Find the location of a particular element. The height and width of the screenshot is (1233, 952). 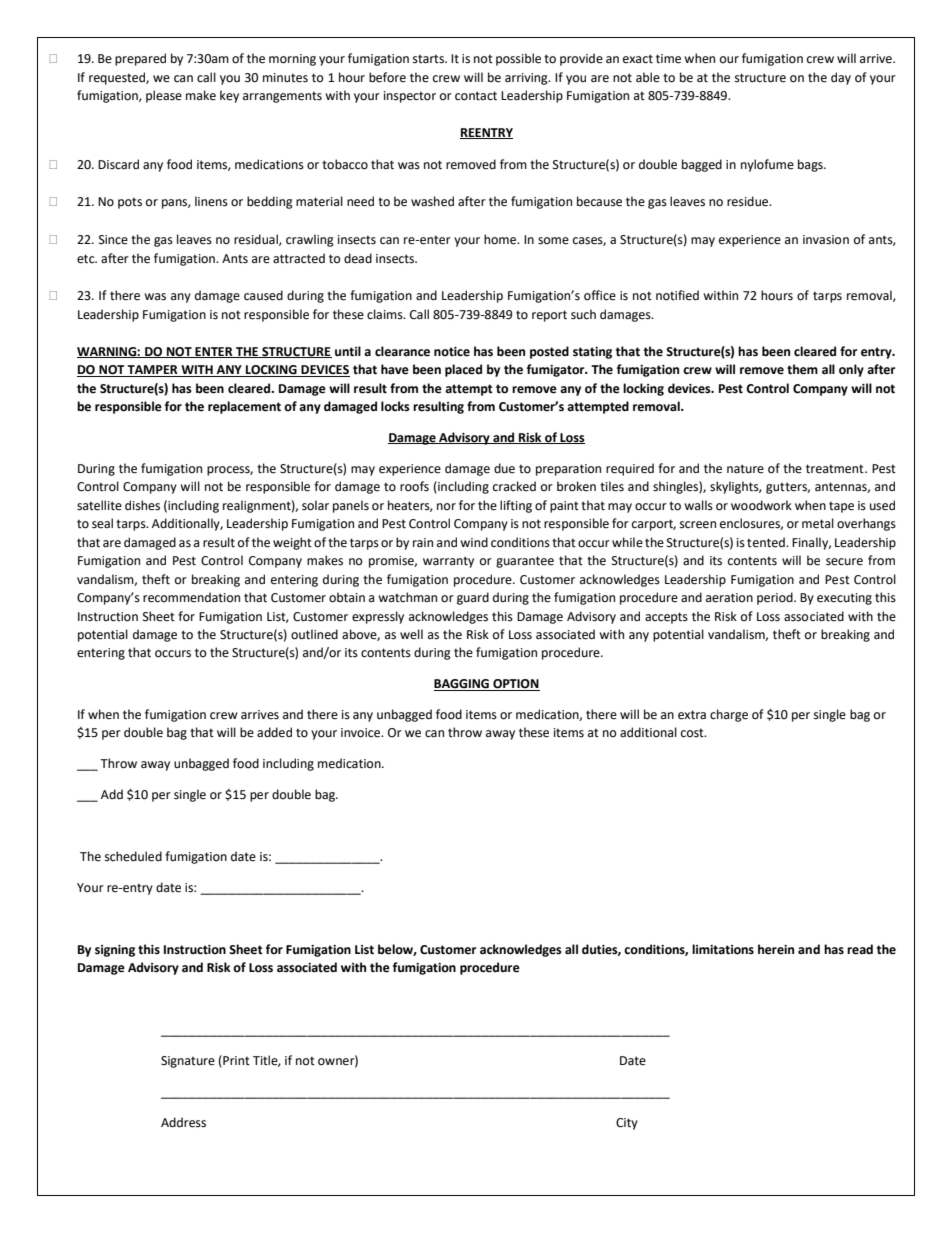

City is located at coordinates (627, 1124).
